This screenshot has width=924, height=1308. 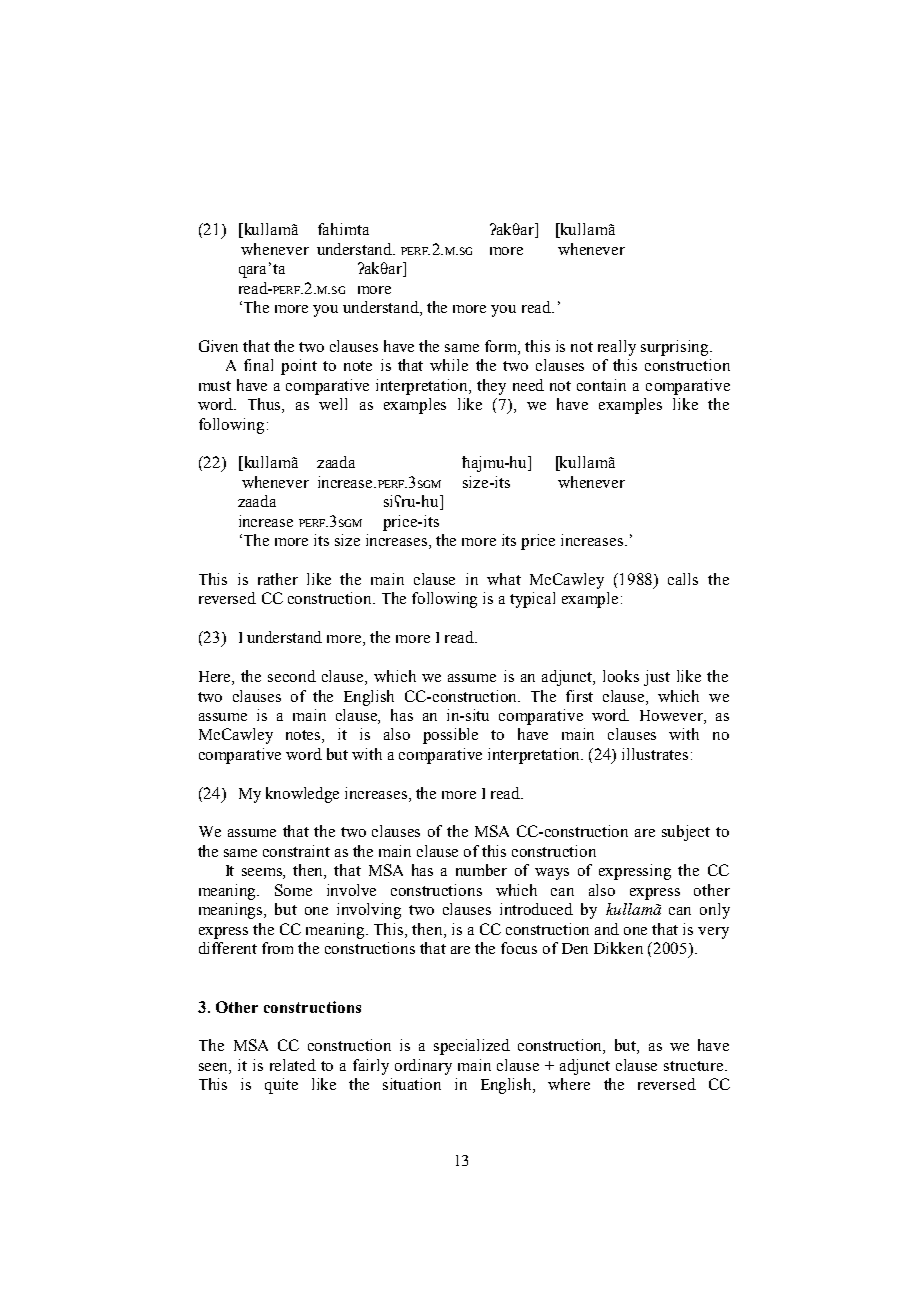 I want to click on subject, so click(x=686, y=833).
